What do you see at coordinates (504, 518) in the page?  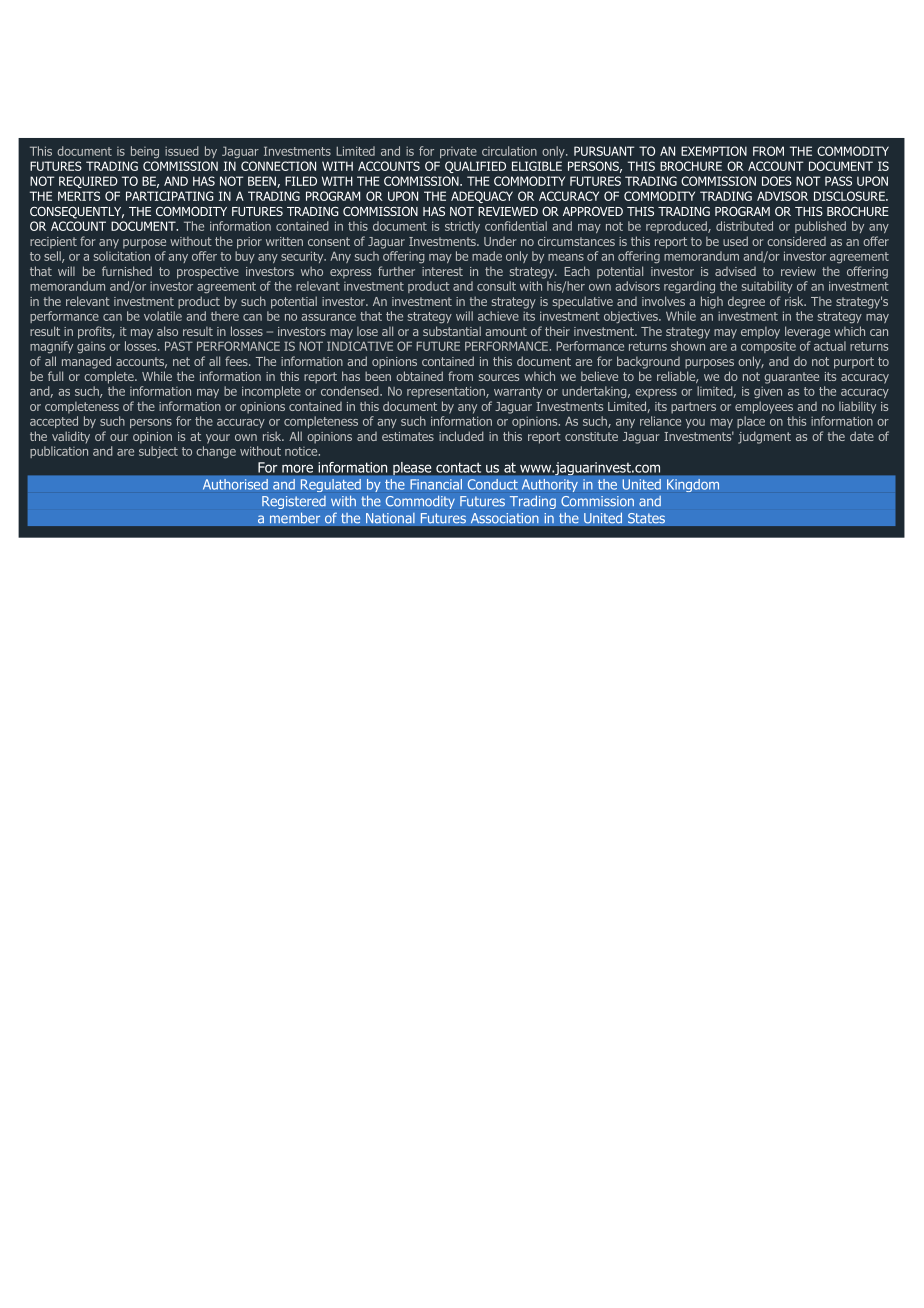 I see `Association` at bounding box center [504, 518].
